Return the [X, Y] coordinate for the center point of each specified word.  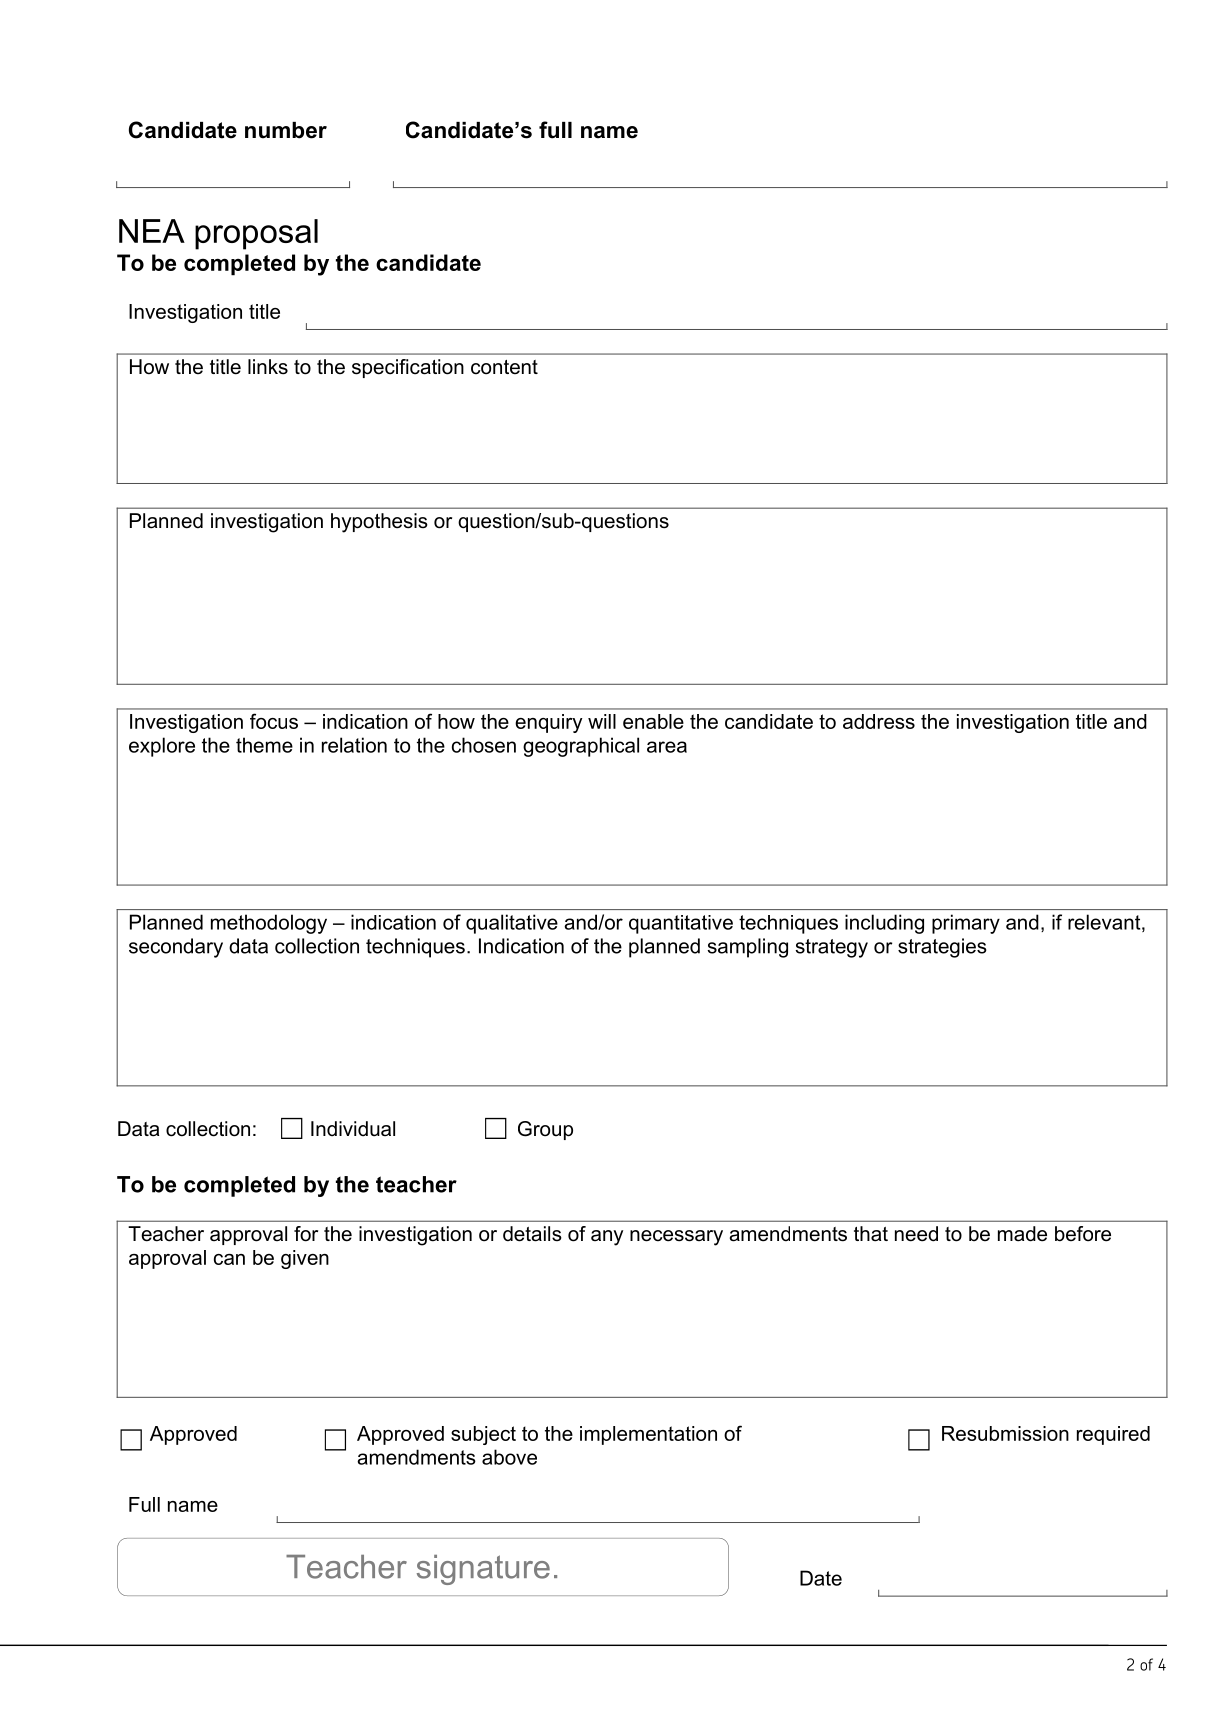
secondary [176, 948]
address [879, 721]
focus [274, 721]
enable [653, 721]
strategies [942, 948]
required [1113, 1435]
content [504, 367]
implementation [648, 1435]
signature [483, 1570]
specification [408, 368]
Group [545, 1130]
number [286, 130]
